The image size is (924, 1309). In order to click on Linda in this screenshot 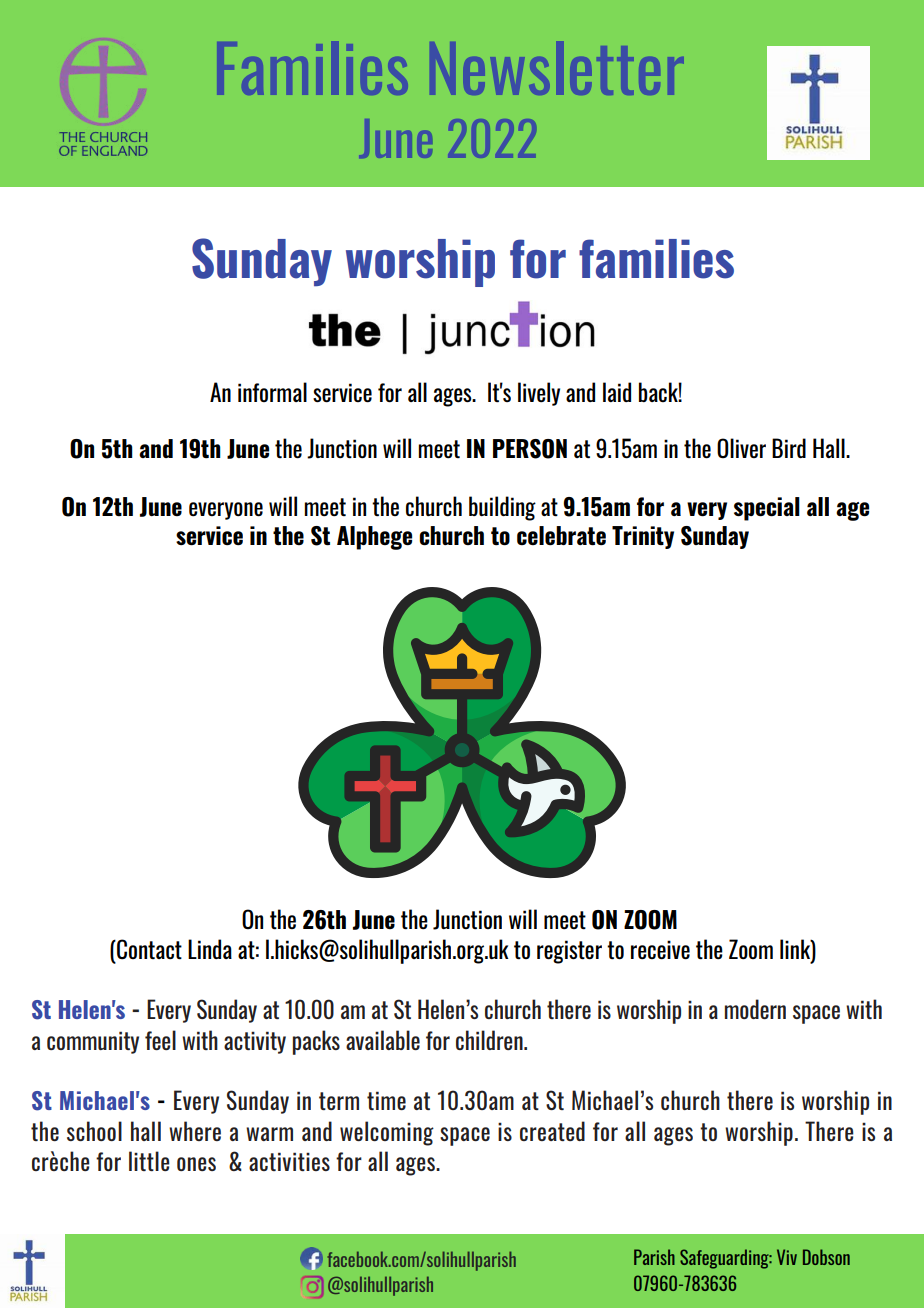, I will do `click(210, 949)`.
